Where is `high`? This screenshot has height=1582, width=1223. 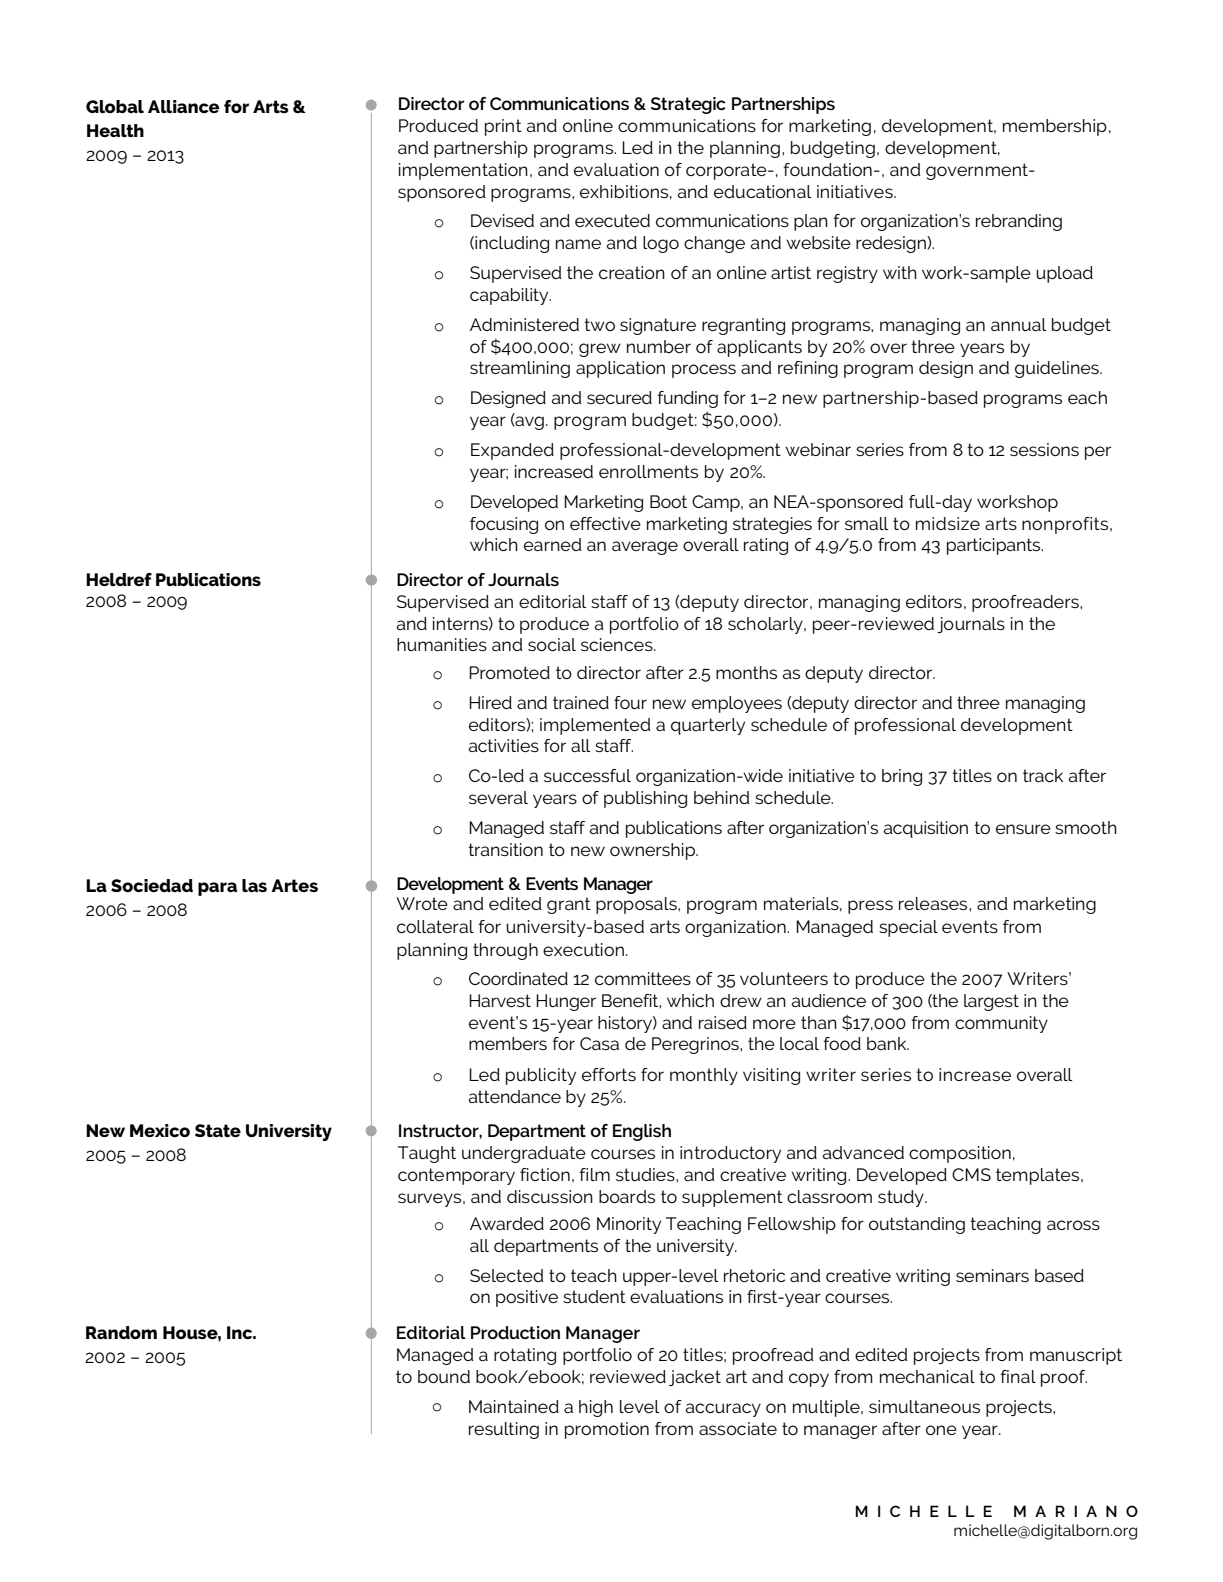 high is located at coordinates (596, 1408).
